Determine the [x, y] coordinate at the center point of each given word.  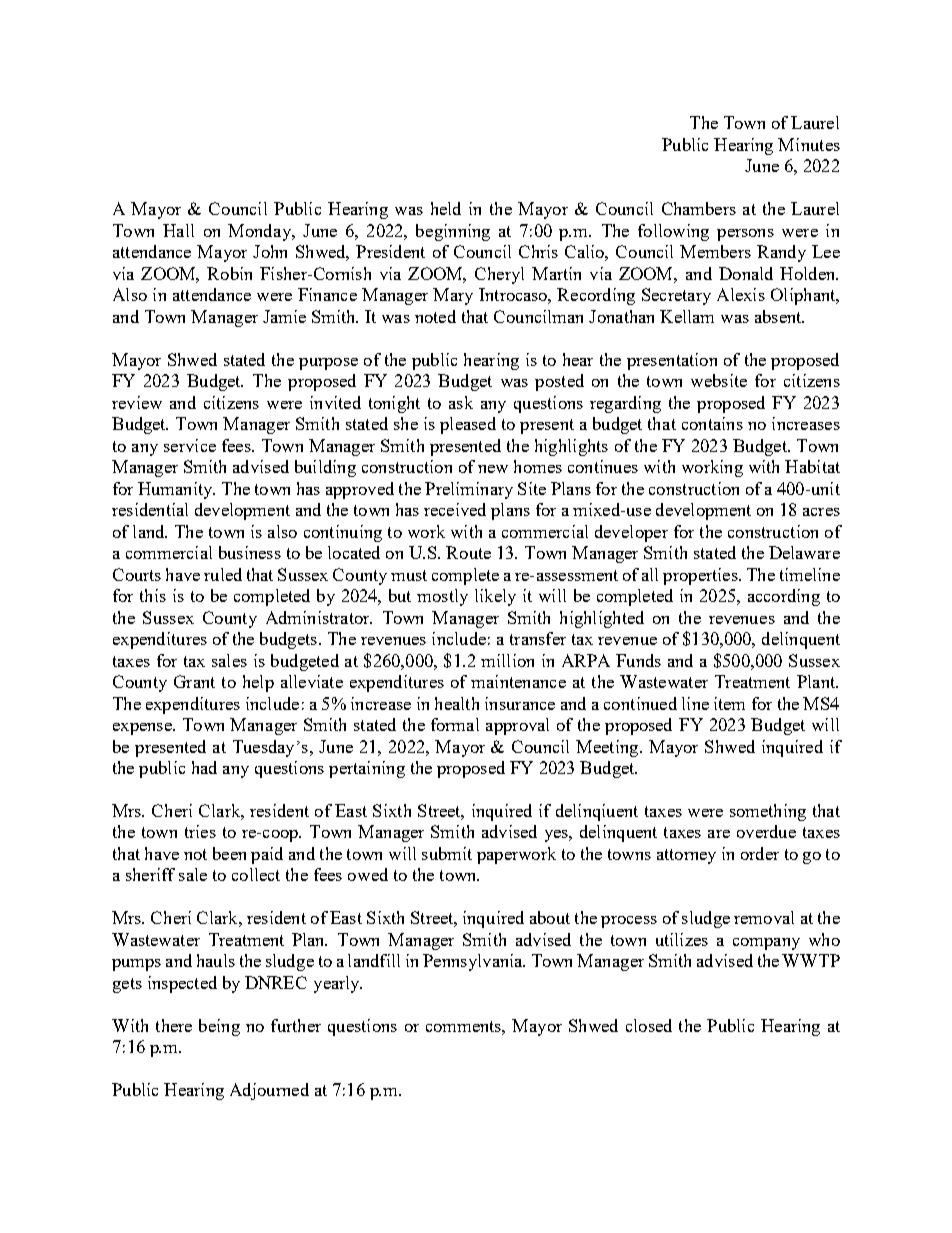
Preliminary [469, 490]
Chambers [699, 208]
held [446, 208]
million [507, 660]
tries [200, 831]
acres [821, 512]
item [729, 703]
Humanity [176, 490]
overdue [766, 831]
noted [435, 316]
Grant [194, 681]
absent [779, 316]
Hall [178, 230]
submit [447, 853]
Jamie [284, 316]
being [219, 1027]
